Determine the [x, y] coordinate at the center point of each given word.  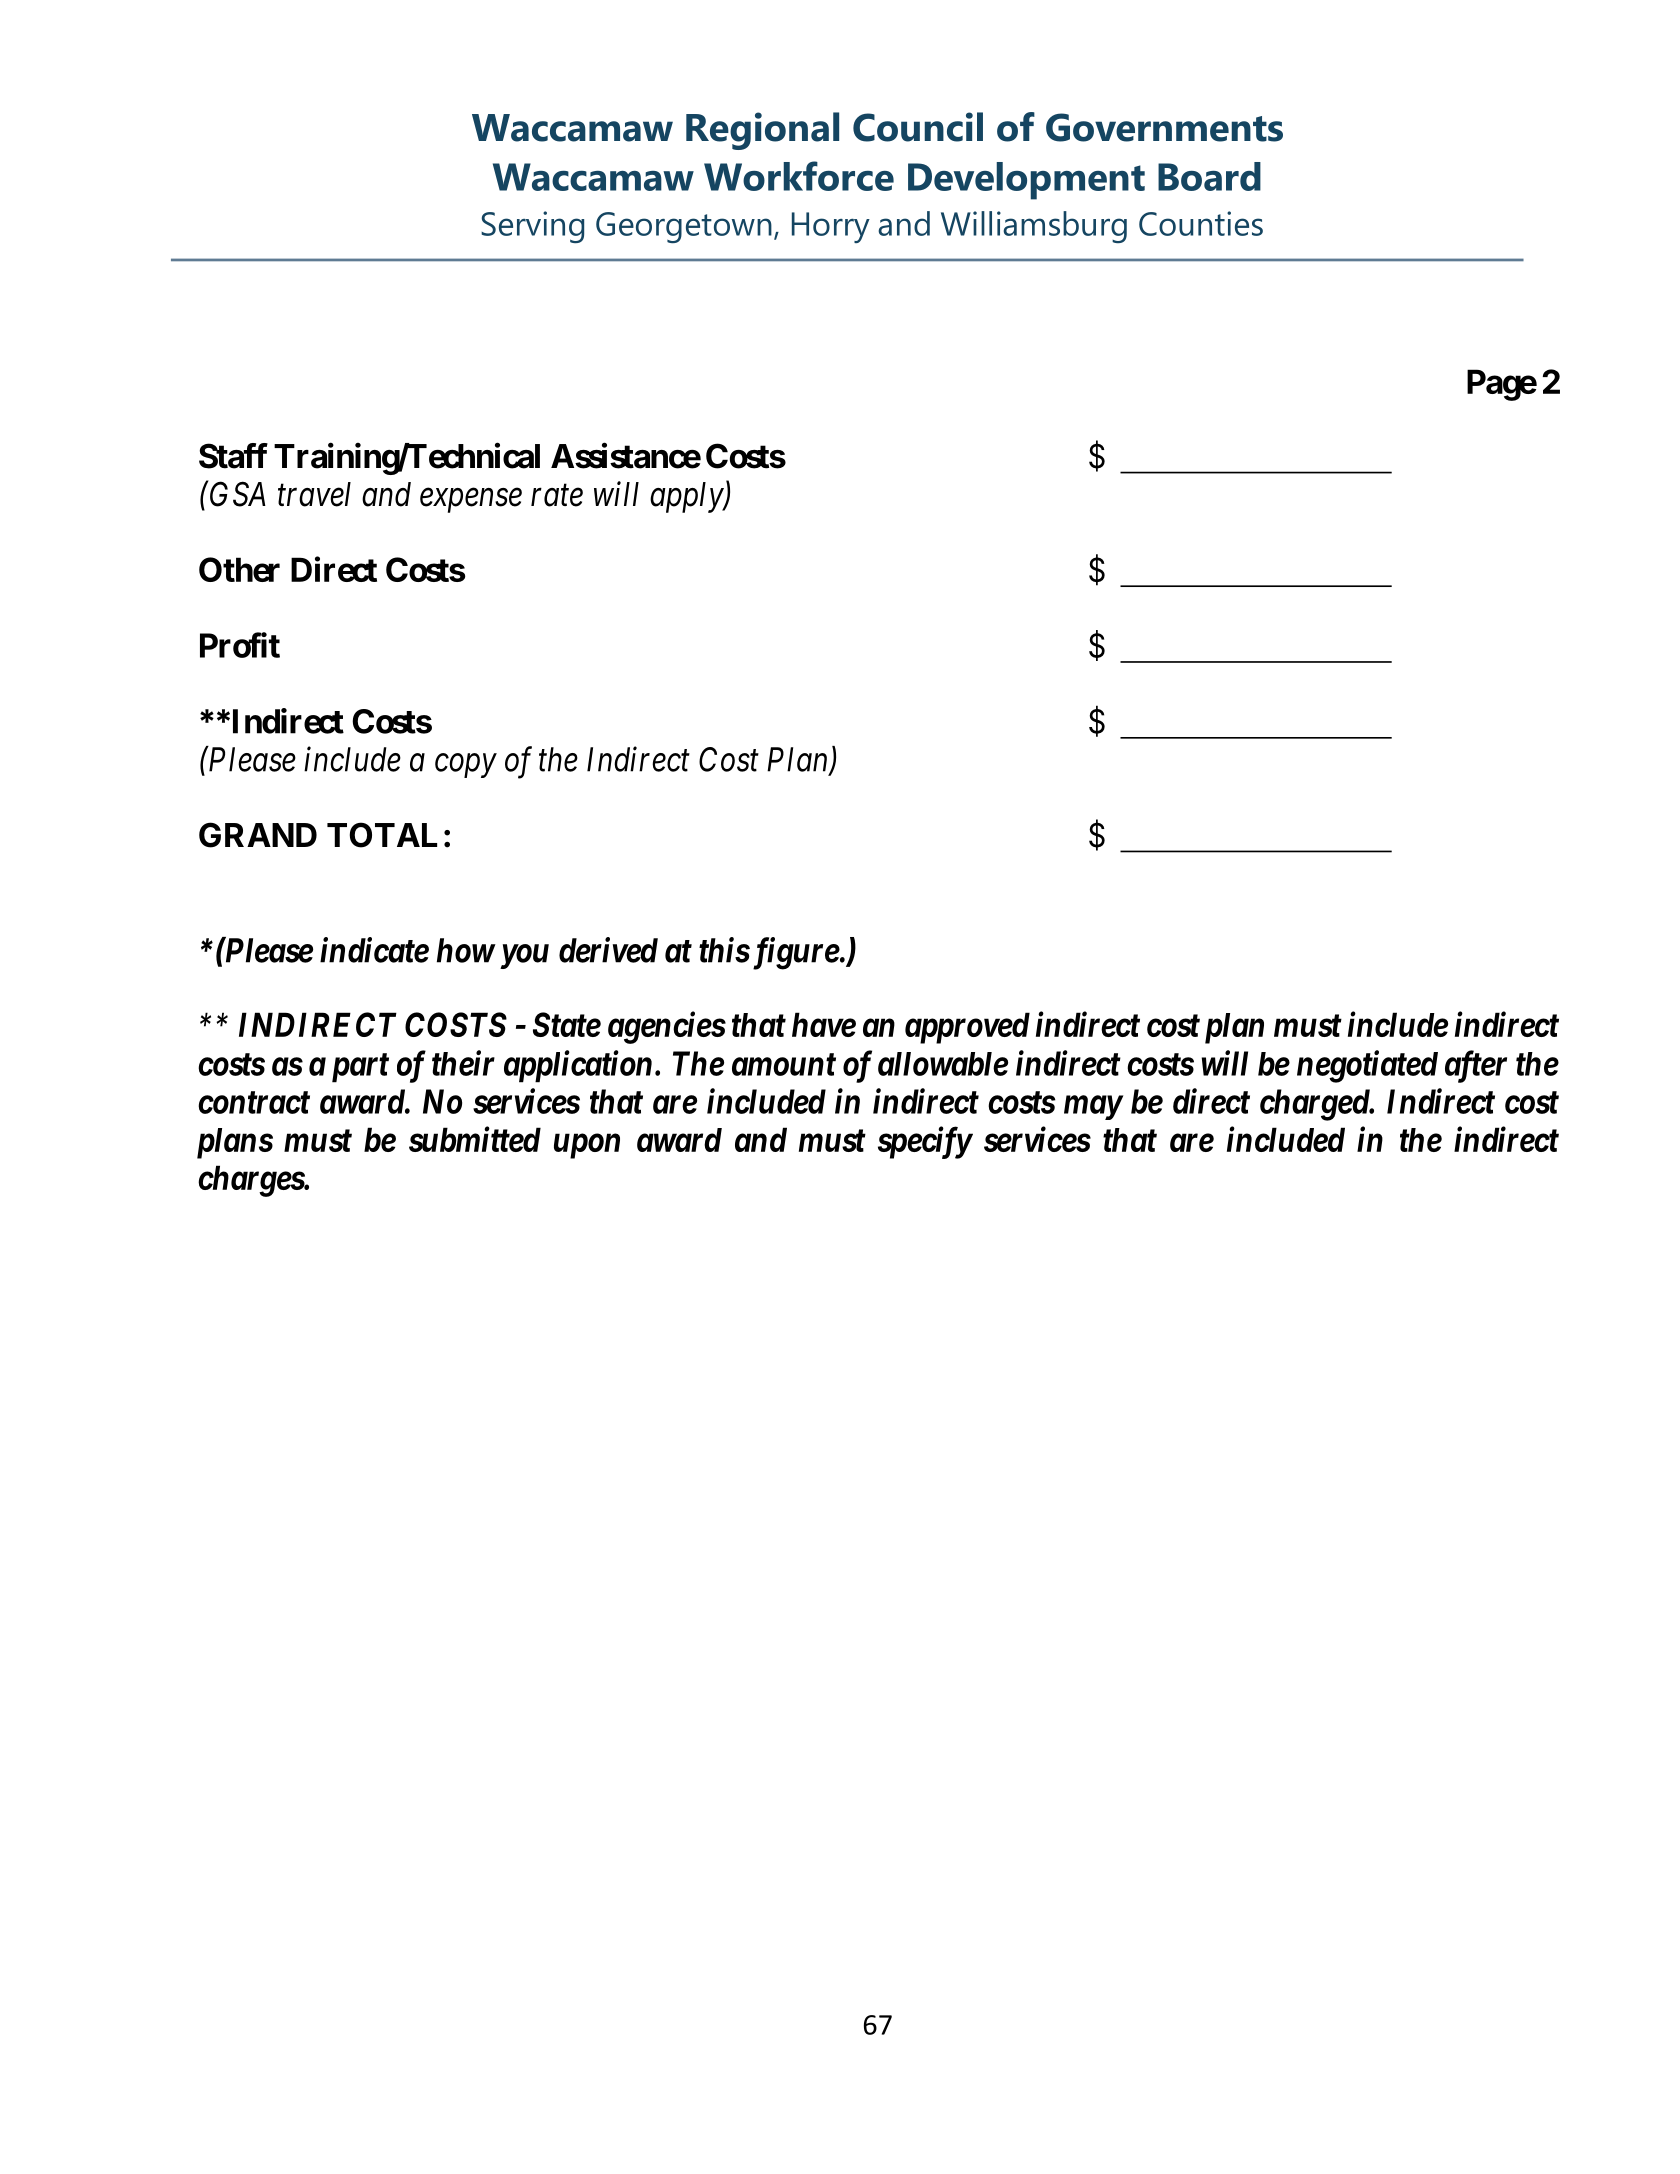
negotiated [1367, 1066]
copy [466, 766]
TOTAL [382, 835]
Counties [1201, 223]
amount [784, 1065]
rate [557, 496]
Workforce [799, 176]
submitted [475, 1139]
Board [1209, 176]
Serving [532, 227]
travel [314, 494]
